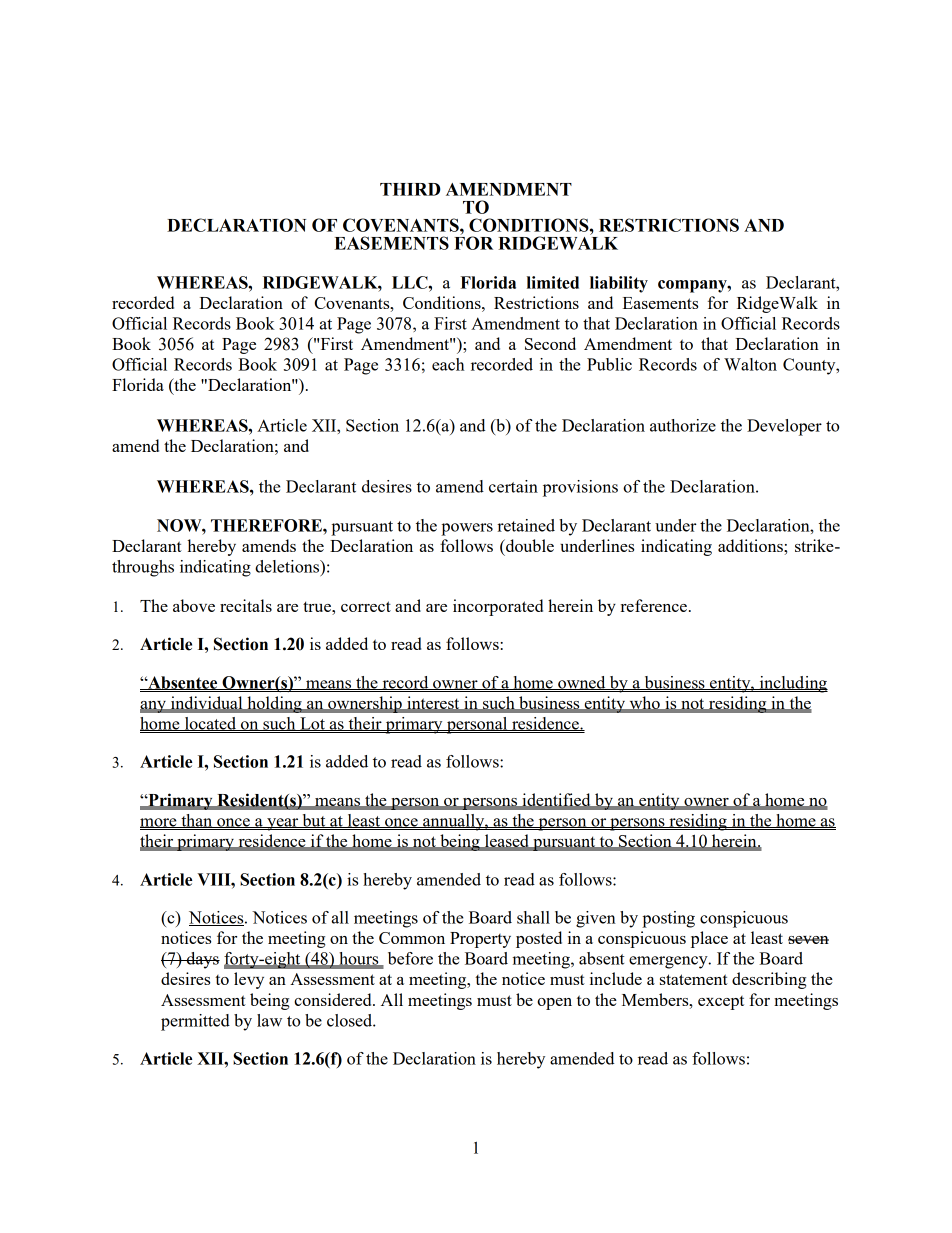 The height and width of the document is (1233, 952). What do you see at coordinates (410, 189) in the document?
I see `THIRD` at bounding box center [410, 189].
